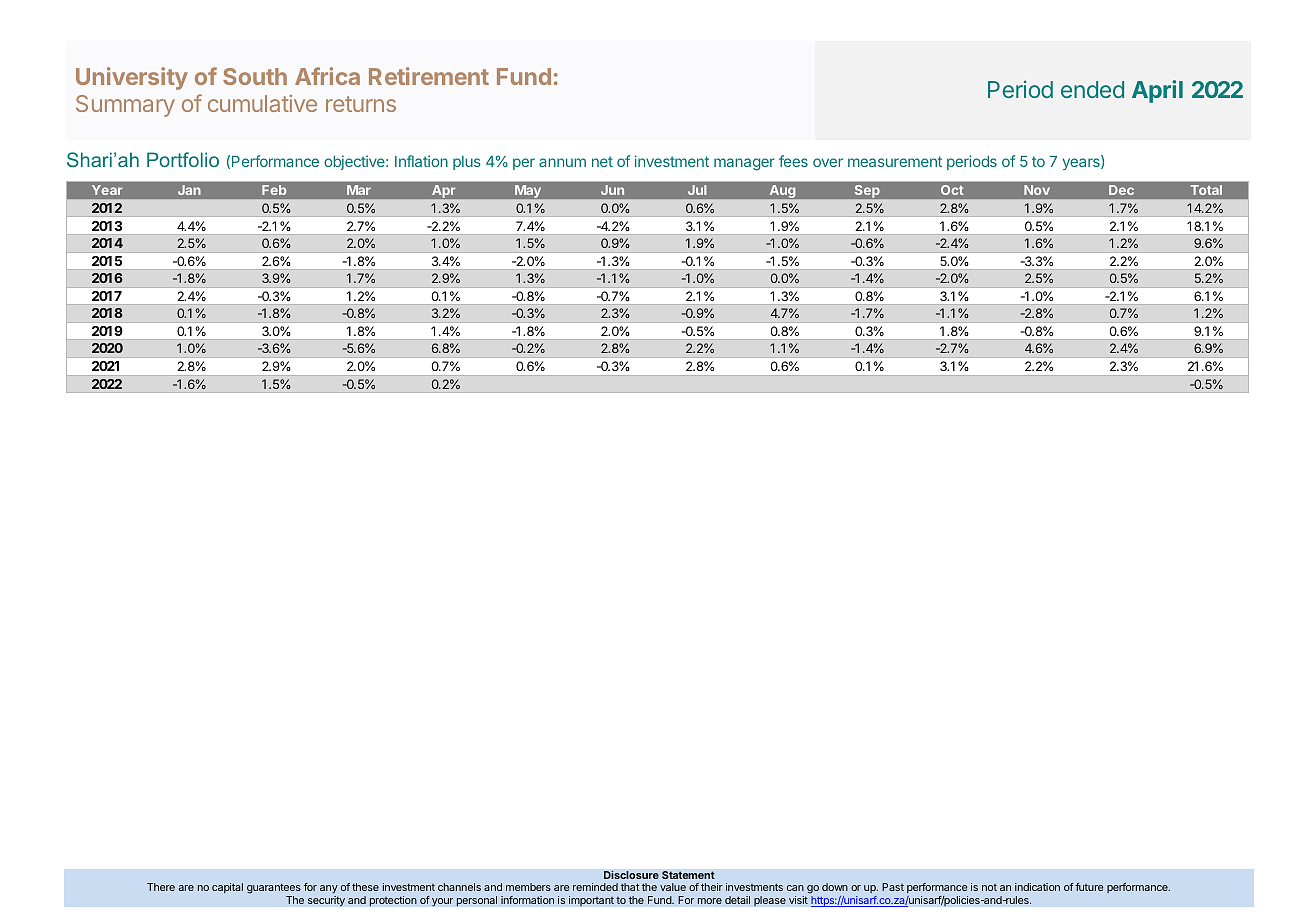  Describe the element at coordinates (274, 890) in the screenshot. I see `guarantees` at that location.
